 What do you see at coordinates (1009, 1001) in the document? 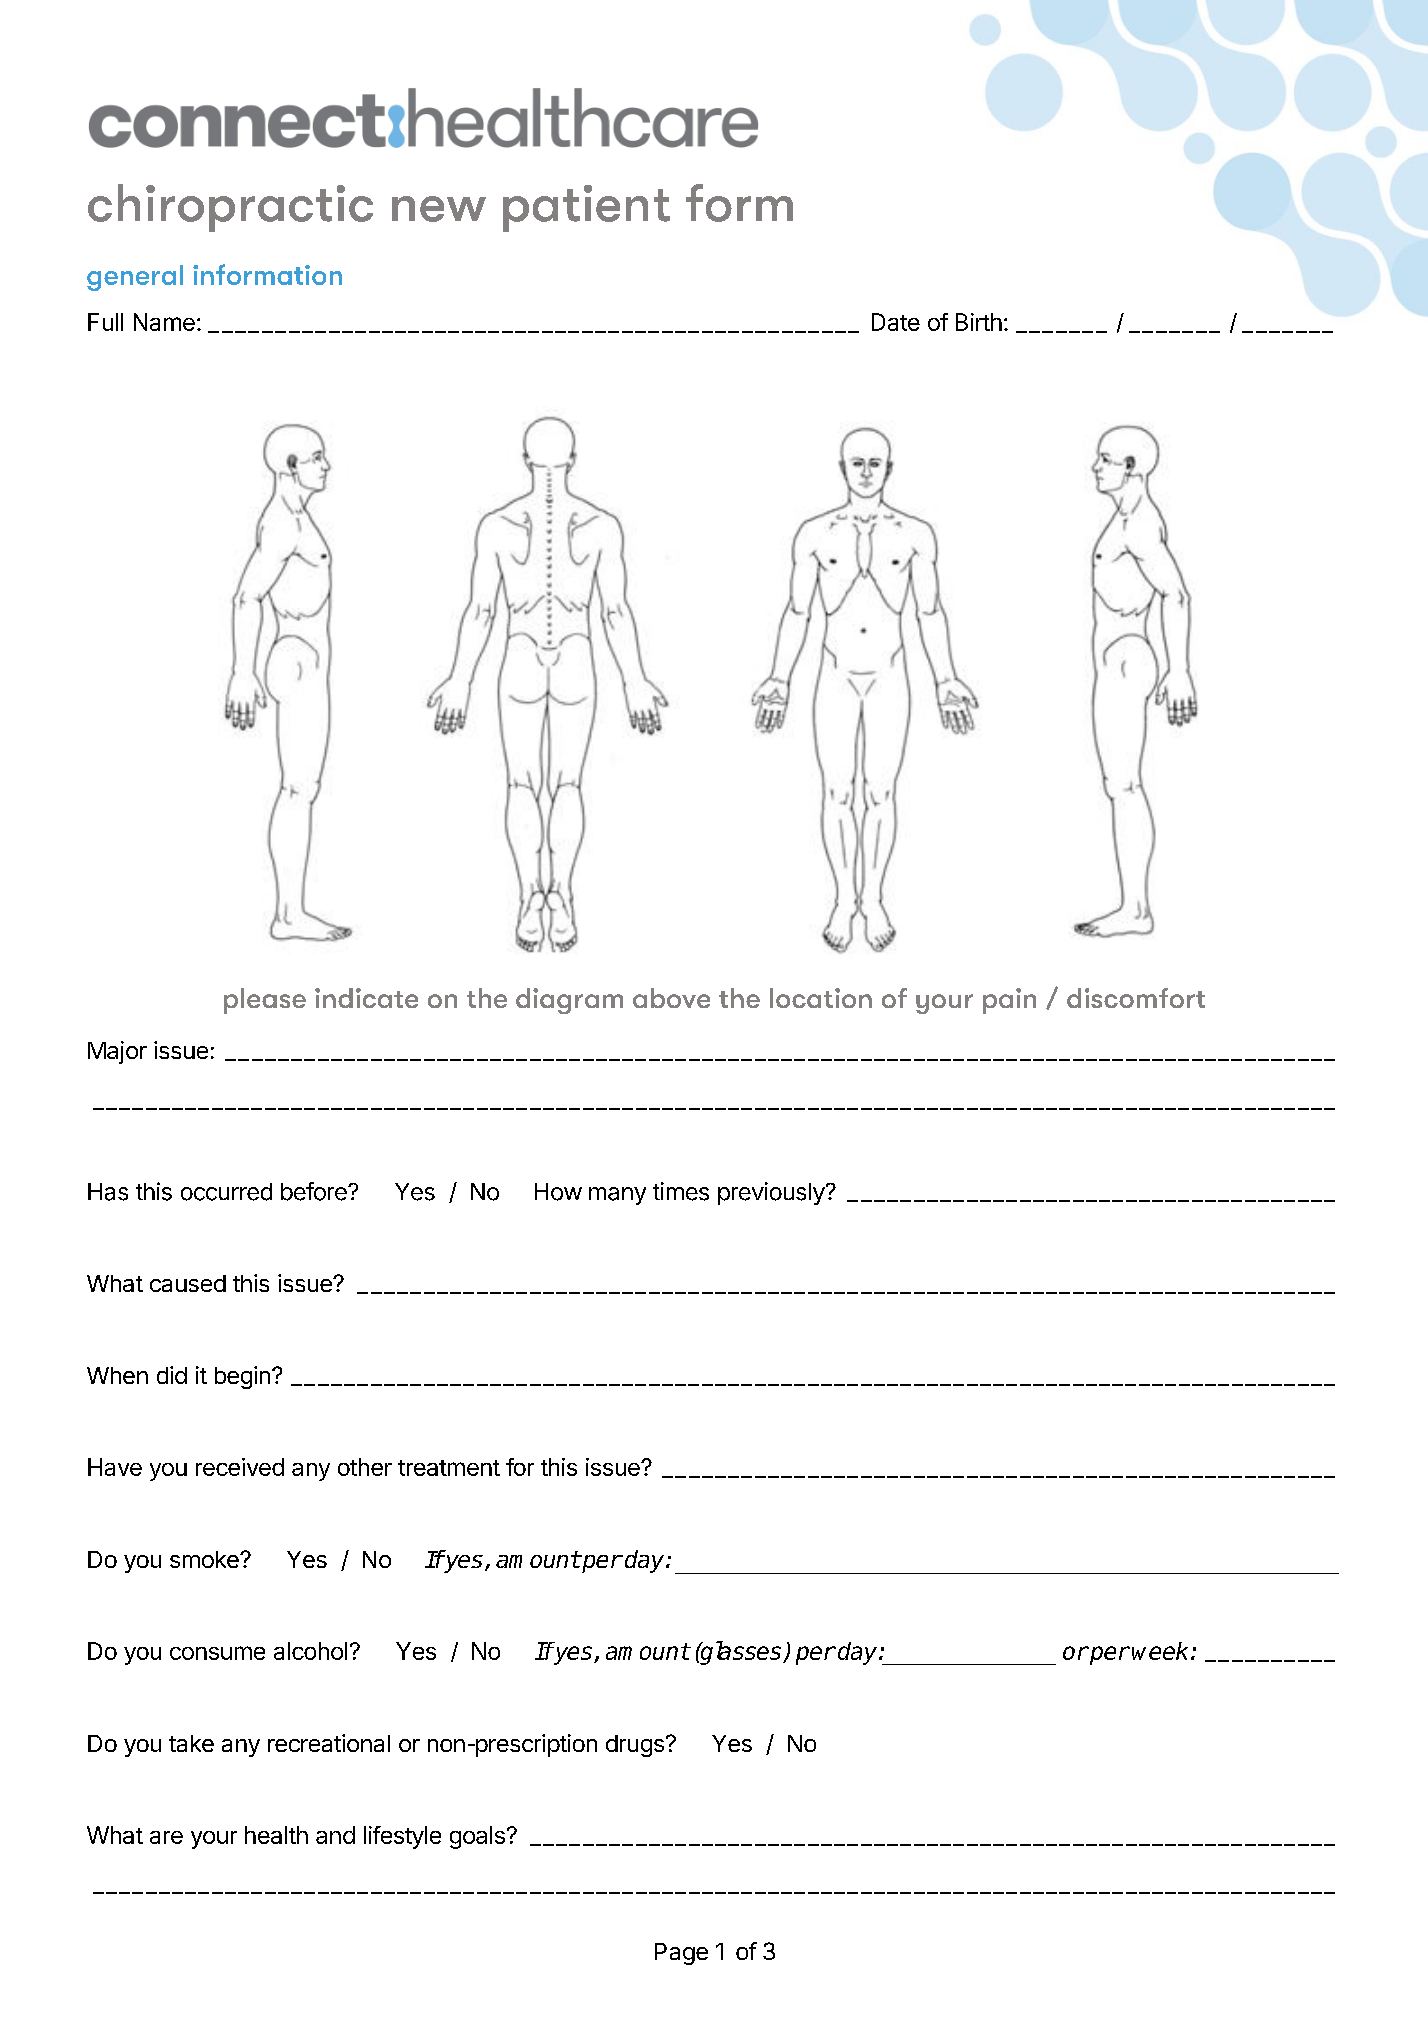
I see `pain` at bounding box center [1009, 1001].
